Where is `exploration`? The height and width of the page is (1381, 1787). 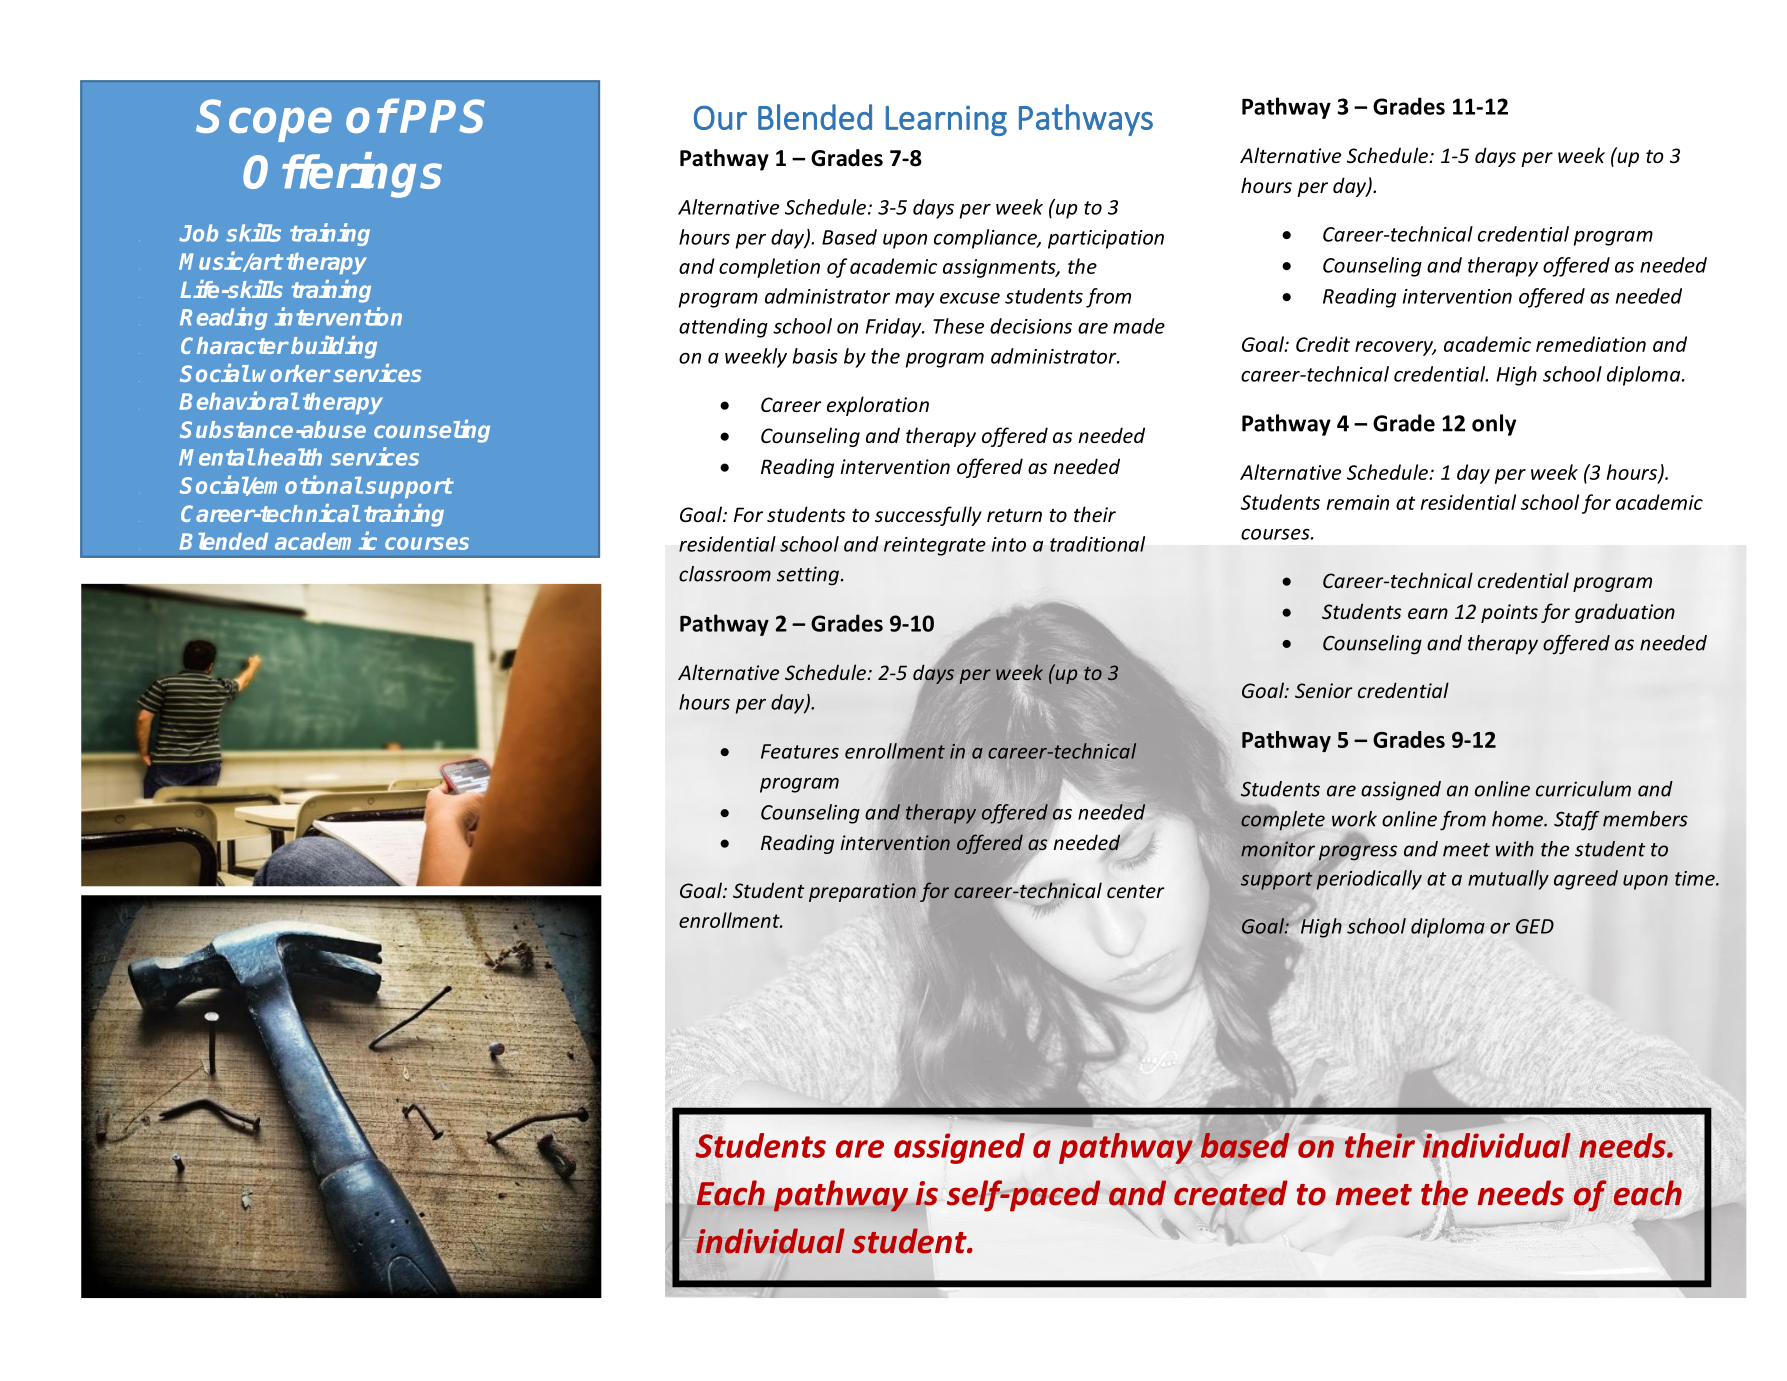 exploration is located at coordinates (878, 406).
